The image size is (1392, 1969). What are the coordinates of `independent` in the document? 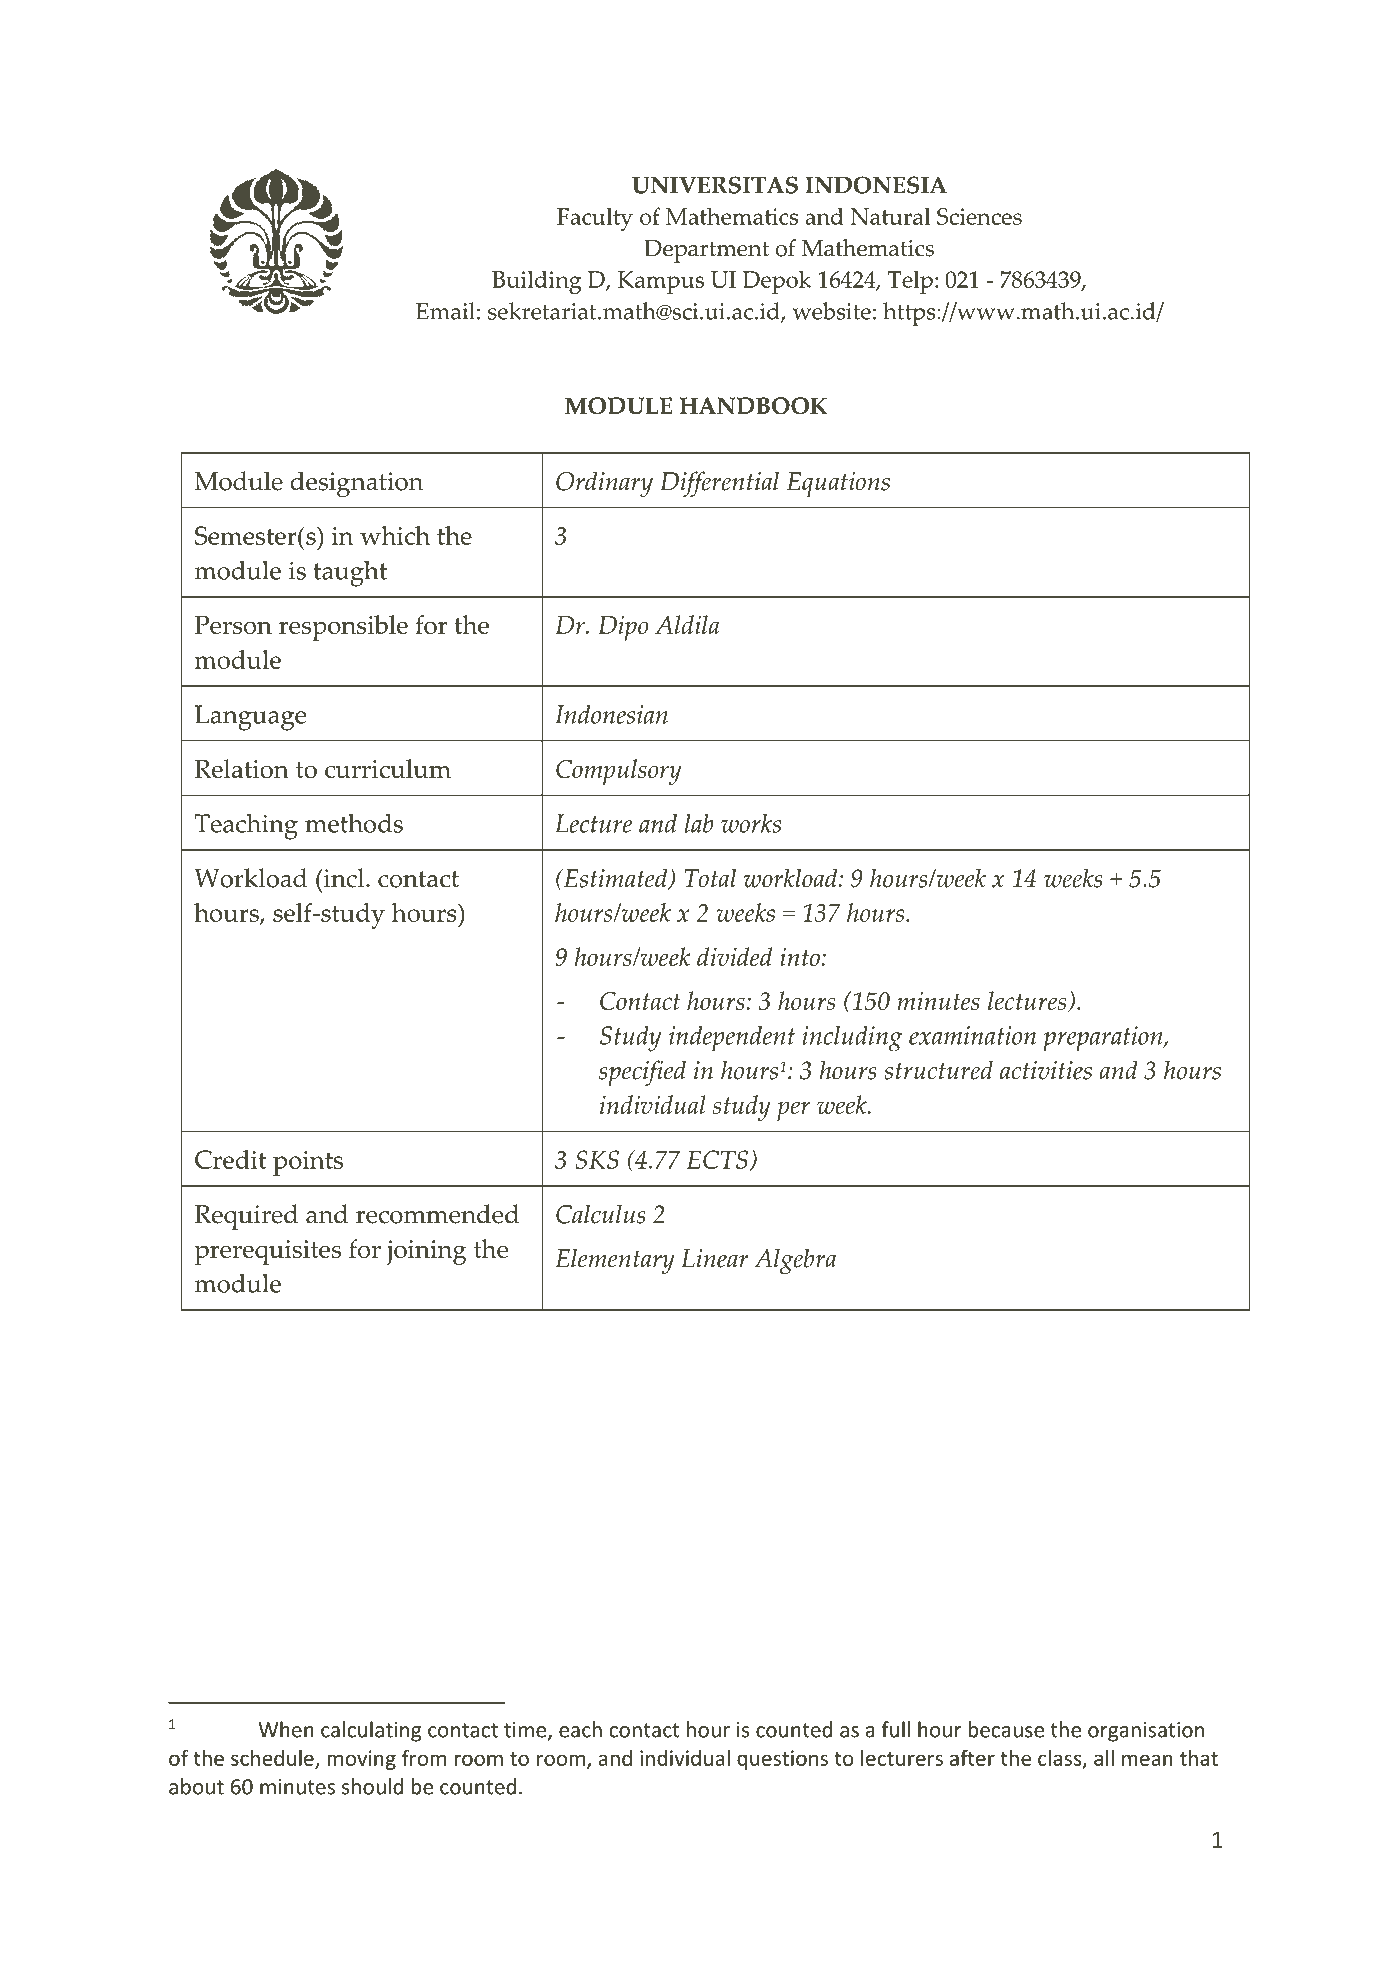 It's located at (732, 1038).
